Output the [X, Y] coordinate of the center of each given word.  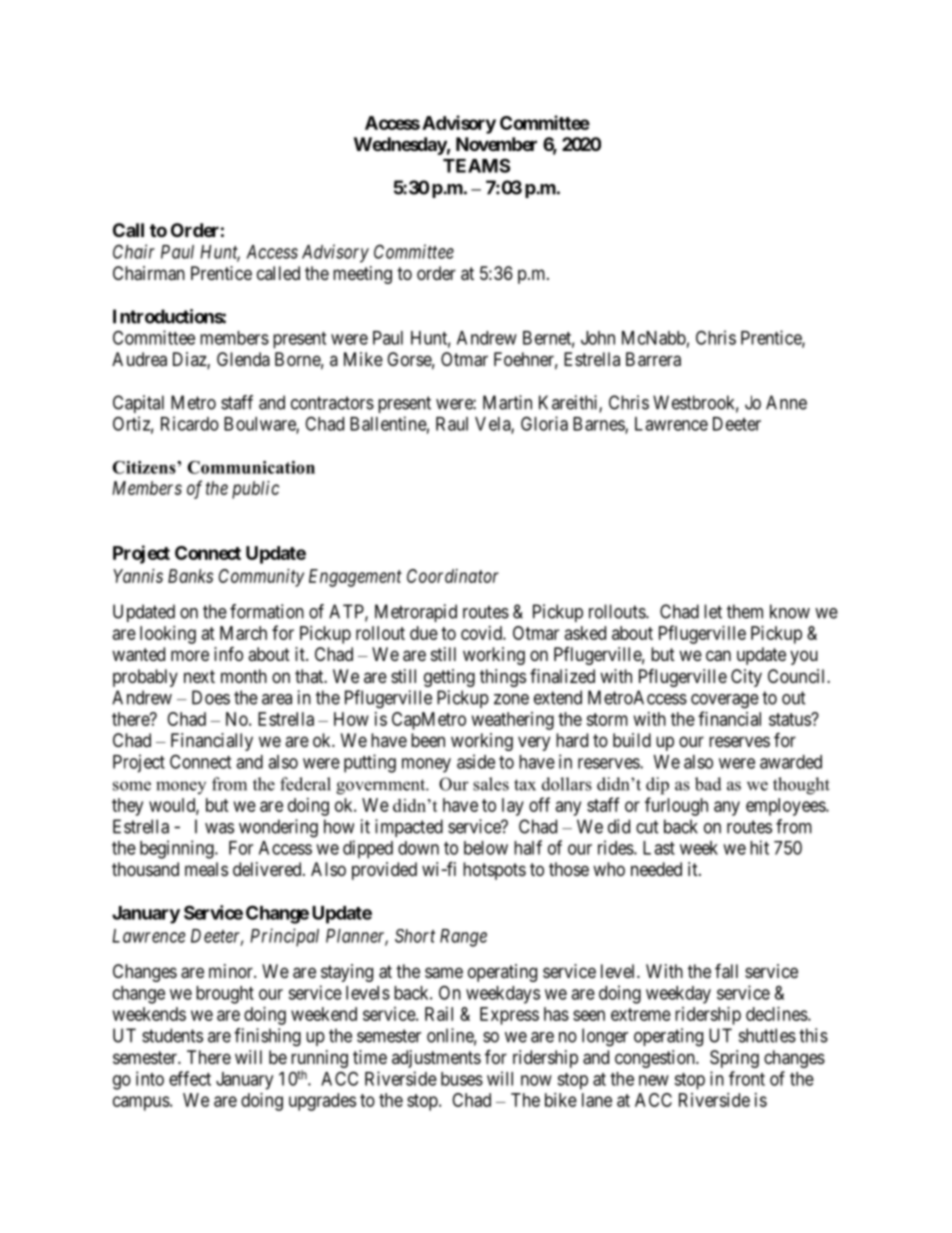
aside [476, 761]
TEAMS [476, 165]
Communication [251, 467]
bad [708, 784]
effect [190, 1078]
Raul [452, 424]
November [496, 144]
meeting [362, 275]
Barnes [599, 425]
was [219, 828]
